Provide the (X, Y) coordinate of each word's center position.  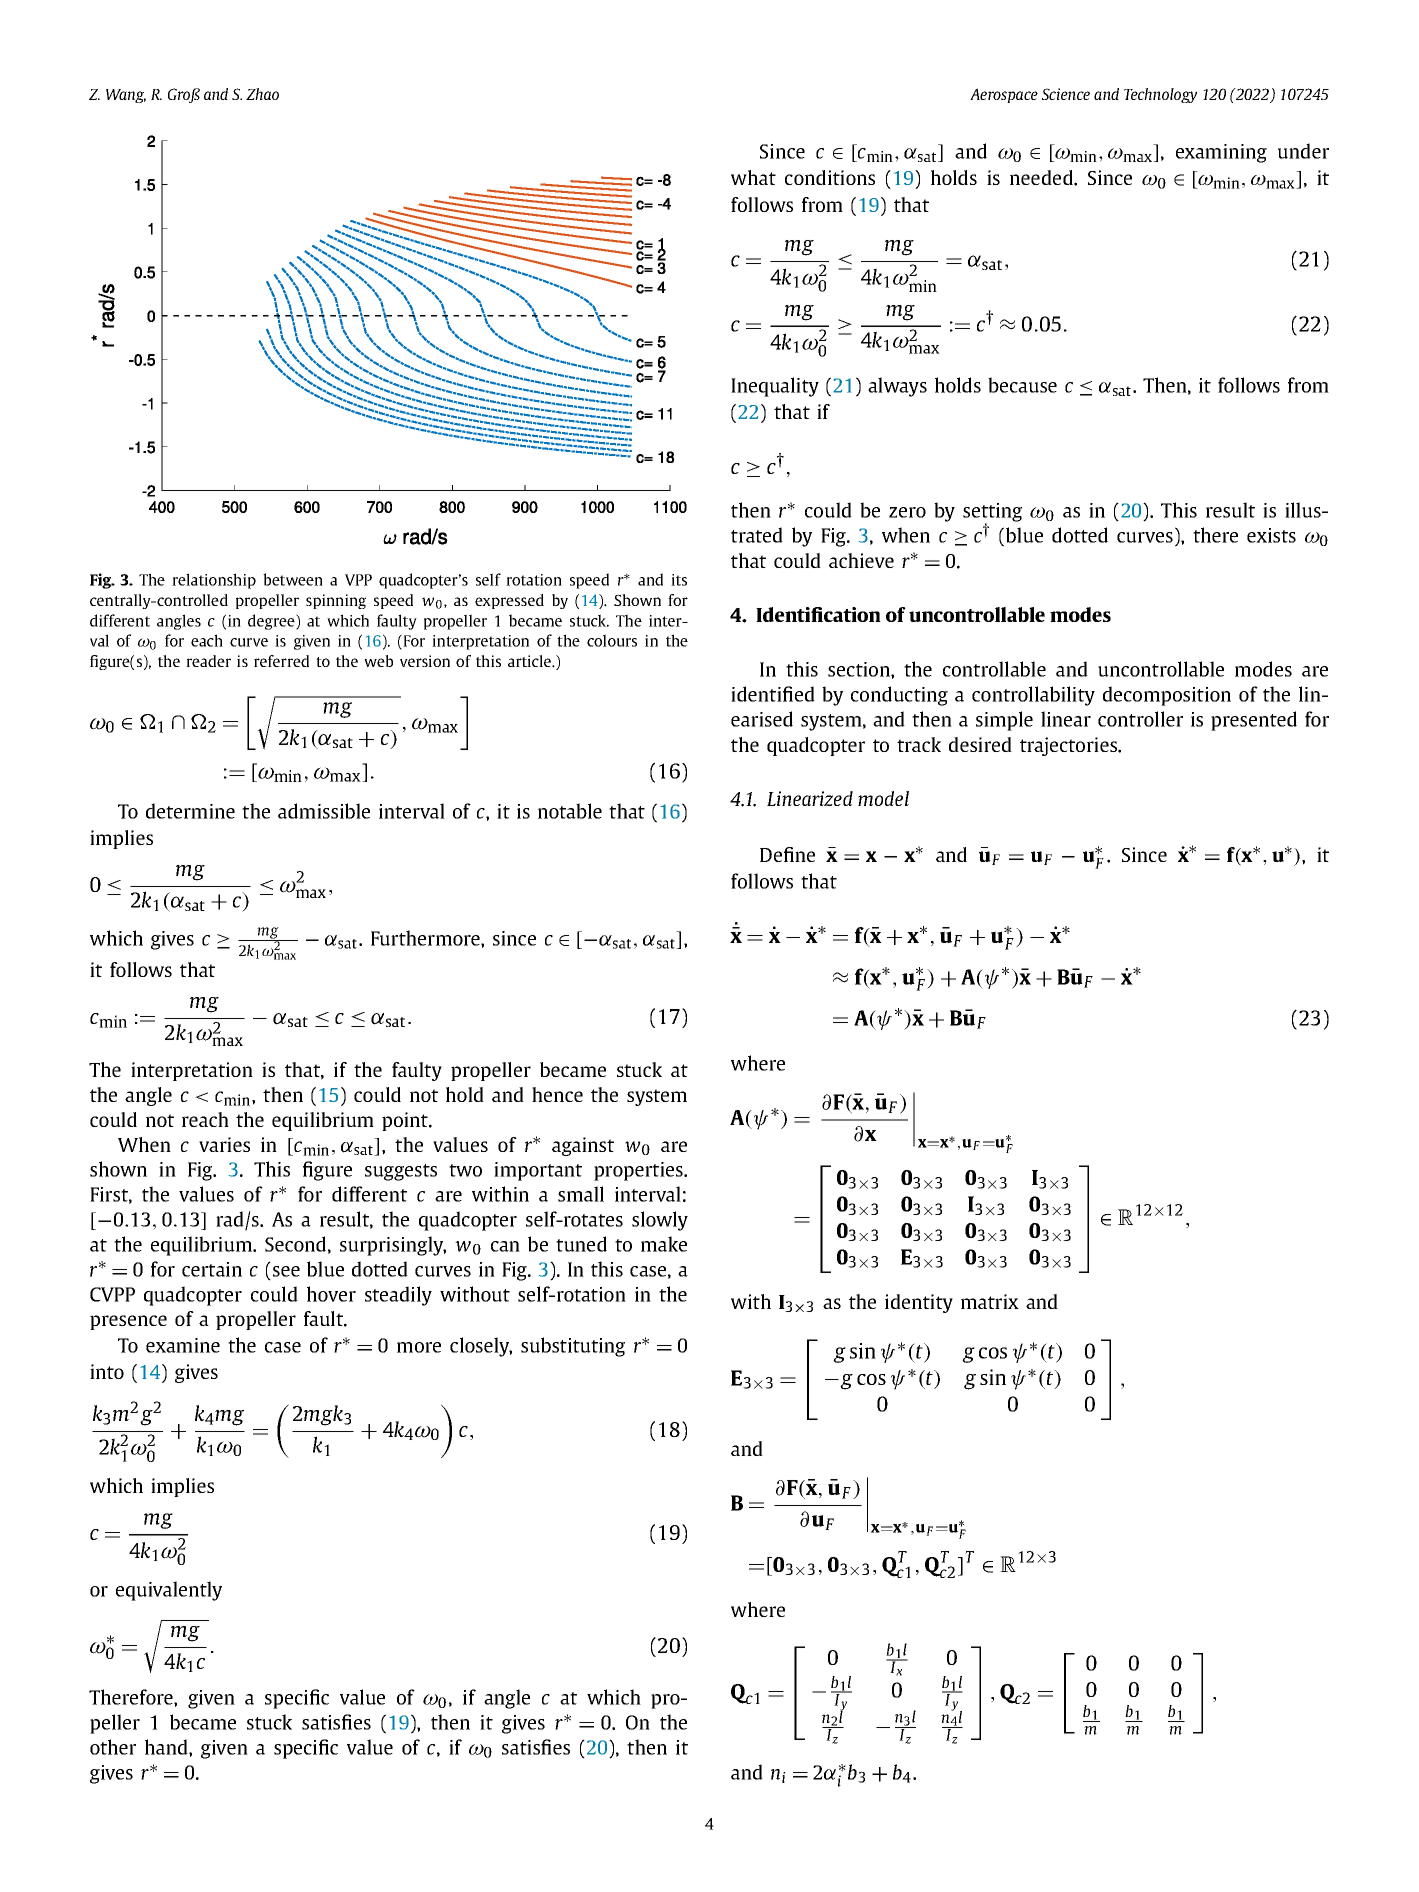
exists (1271, 535)
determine (190, 811)
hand (167, 1747)
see (286, 1271)
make (664, 1244)
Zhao (262, 94)
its (679, 580)
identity (919, 1303)
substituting (573, 1347)
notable (570, 811)
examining (1221, 153)
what (753, 177)
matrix (990, 1301)
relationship (214, 581)
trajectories (1069, 746)
